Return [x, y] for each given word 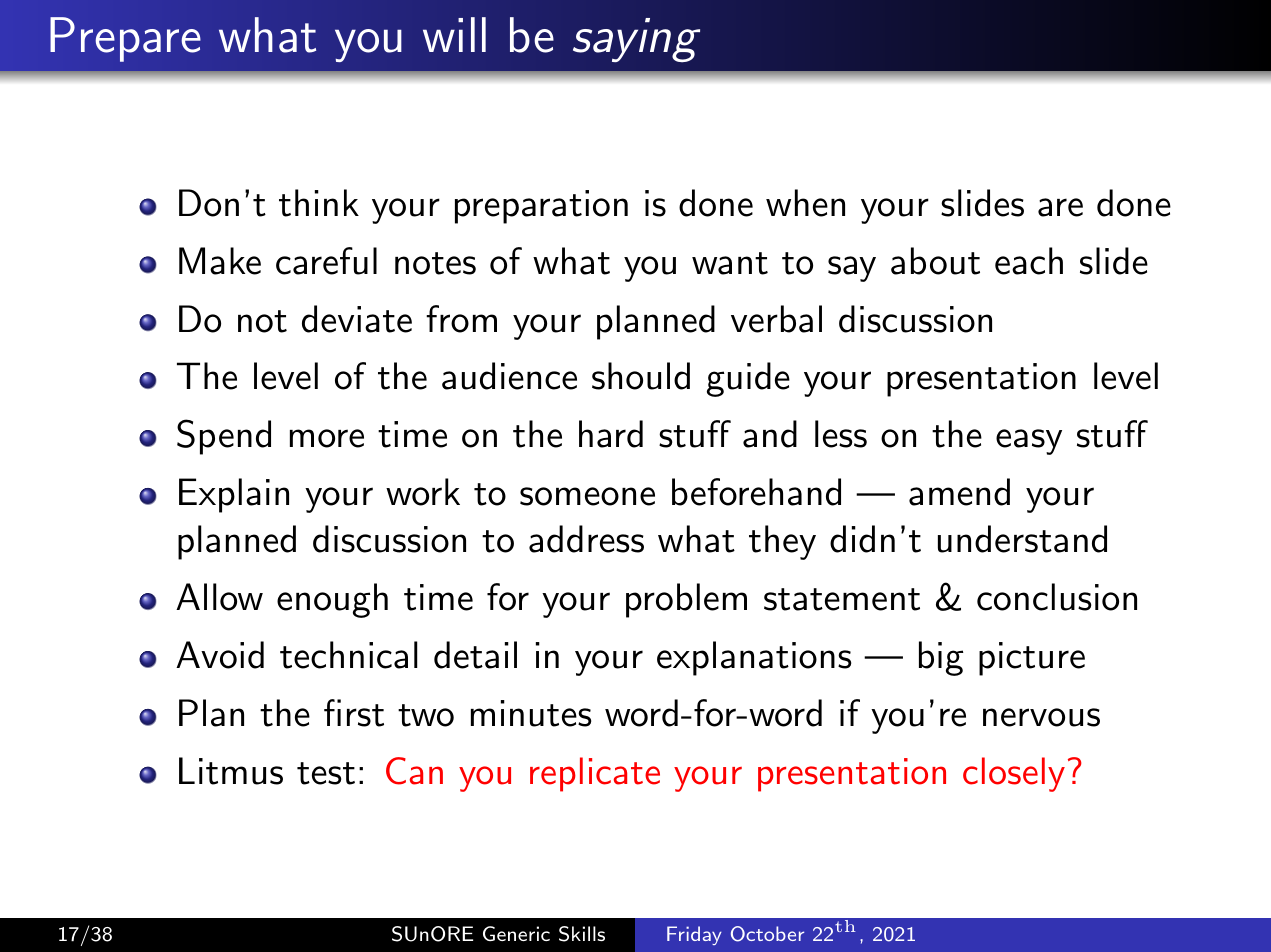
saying [636, 40]
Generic [516, 933]
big [941, 658]
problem [686, 600]
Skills [582, 934]
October [767, 934]
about [935, 261]
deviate [357, 319]
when [805, 203]
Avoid [220, 655]
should [641, 376]
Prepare [125, 39]
